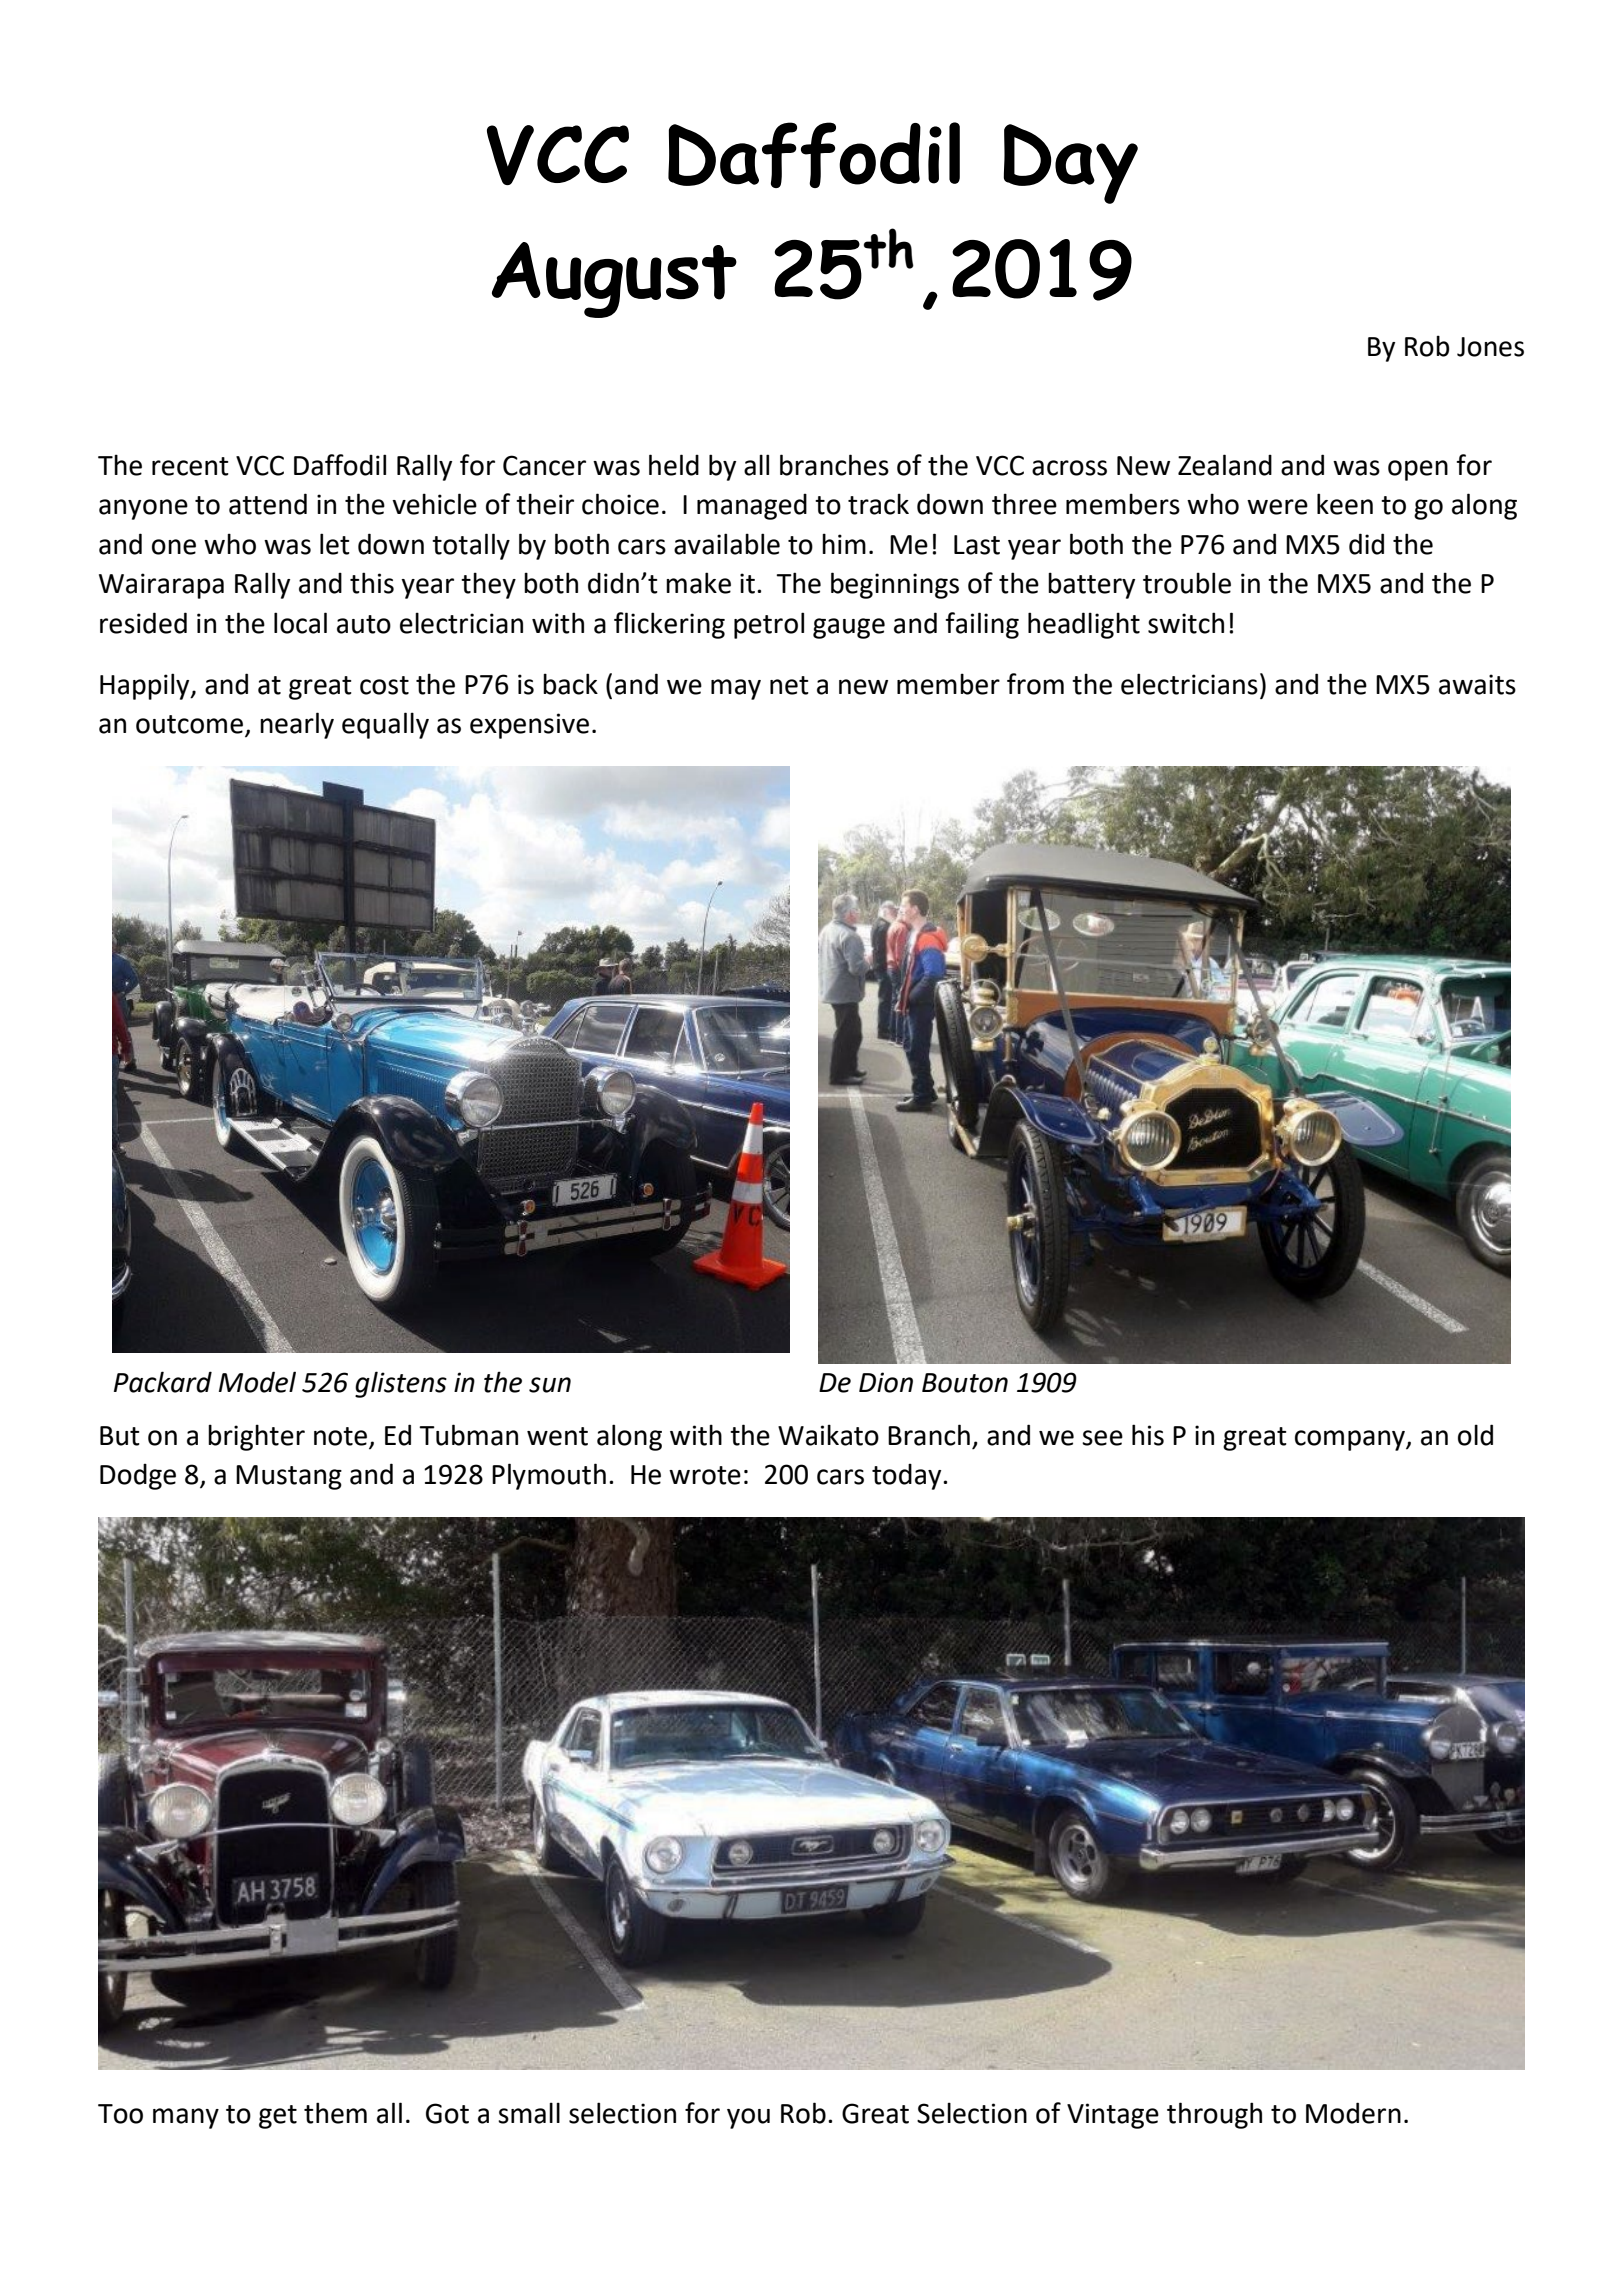 This screenshot has width=1623, height=2295. Describe the element at coordinates (278, 2117) in the screenshot. I see `get` at that location.
